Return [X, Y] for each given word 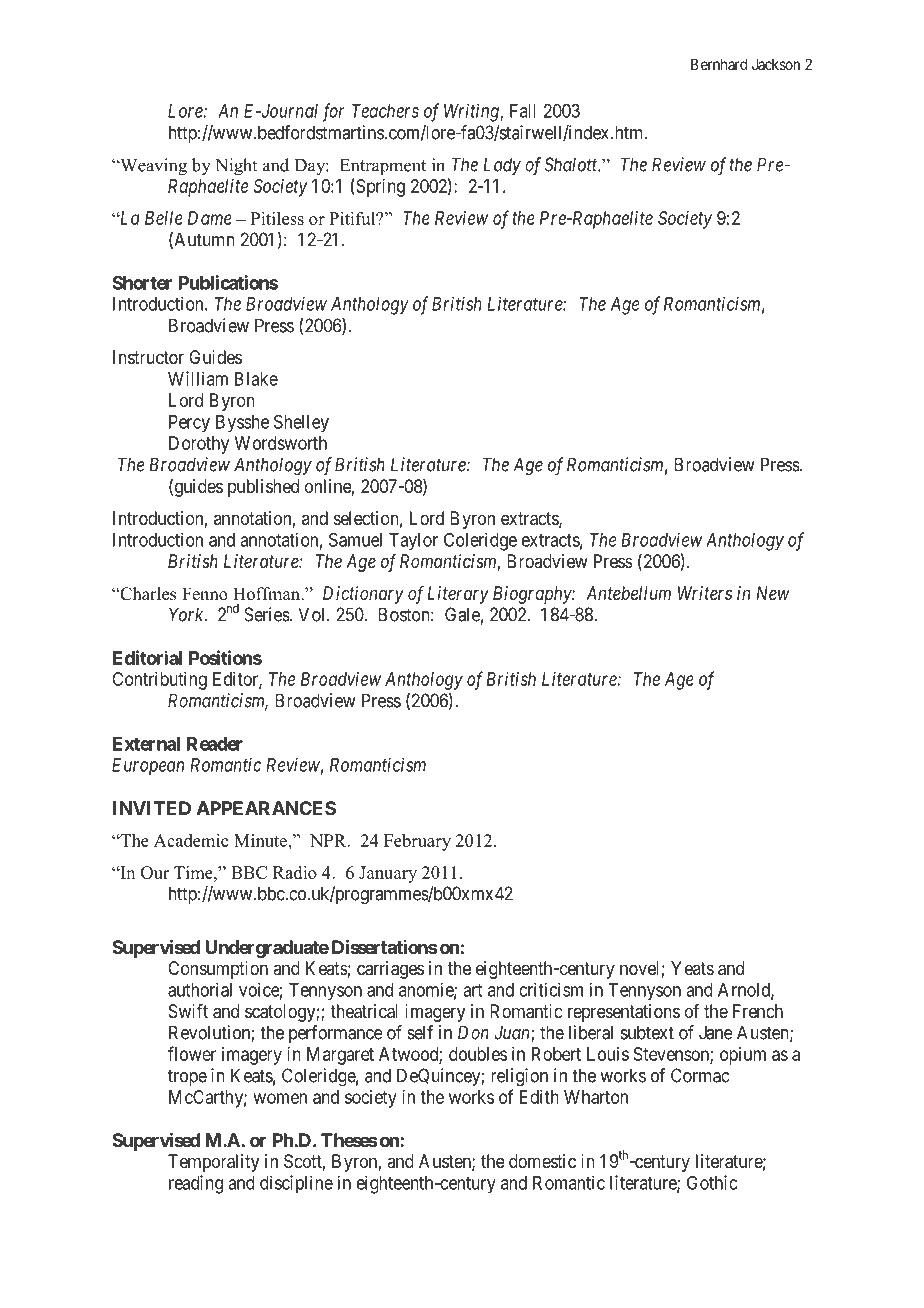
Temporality [213, 1163]
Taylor [413, 542]
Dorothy [199, 445]
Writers [705, 593]
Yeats [692, 968]
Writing [472, 112]
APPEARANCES [266, 808]
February [417, 842]
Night [236, 167]
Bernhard [719, 64]
